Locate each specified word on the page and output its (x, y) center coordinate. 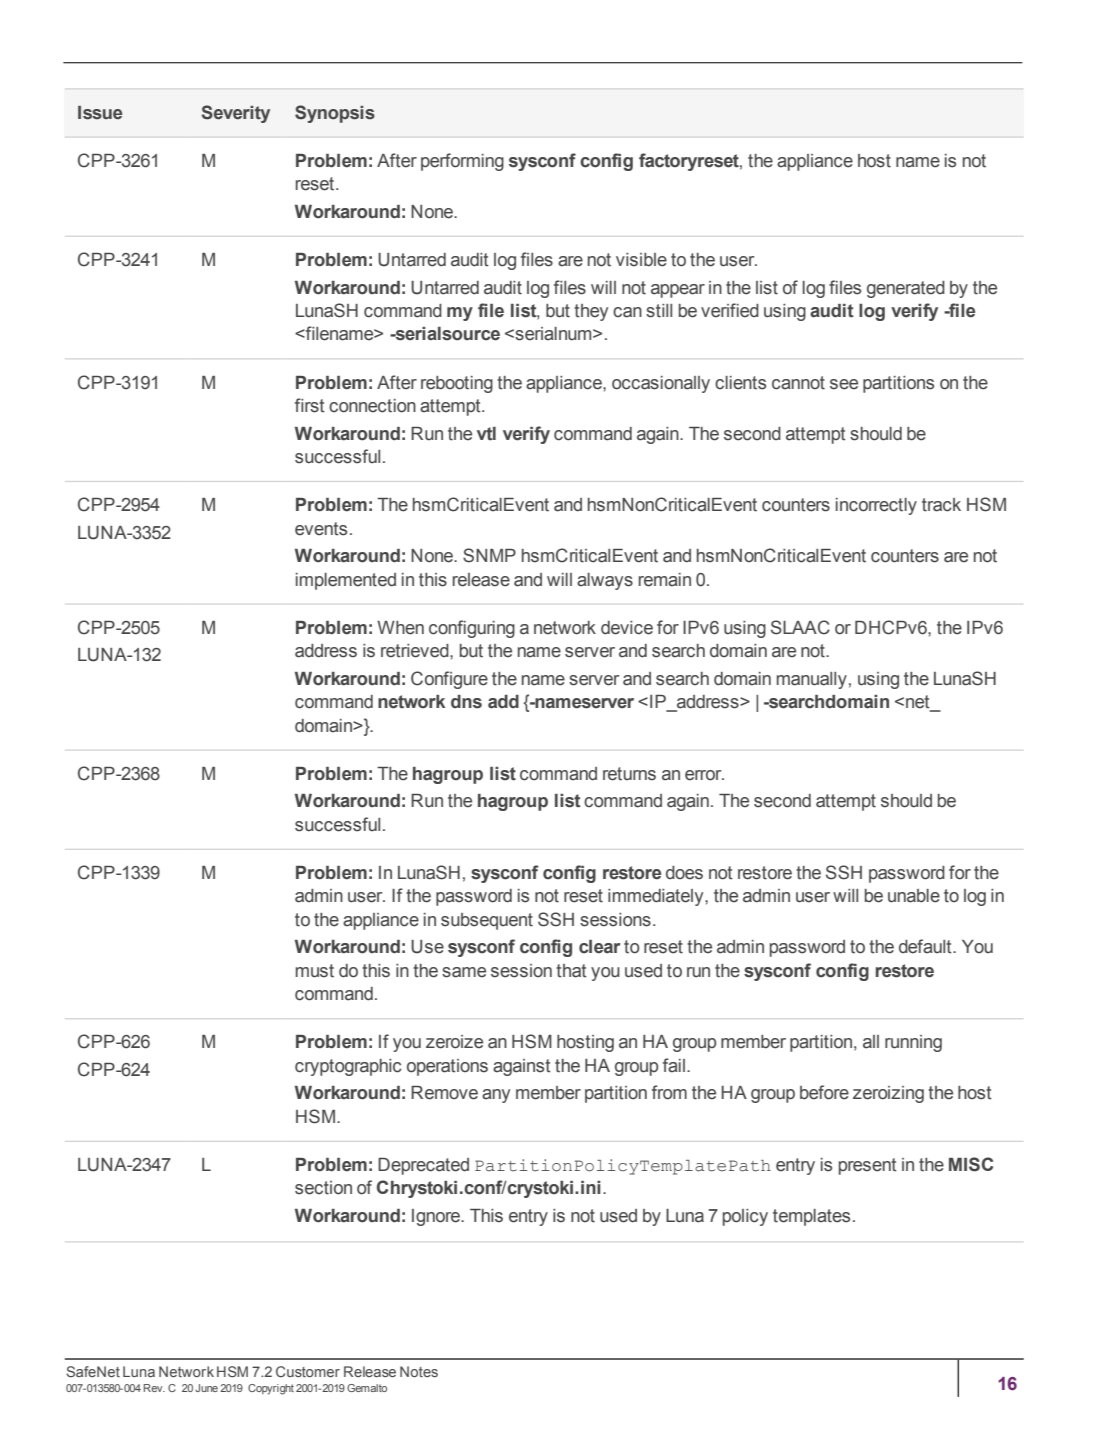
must (315, 971)
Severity (235, 114)
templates (811, 1217)
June (206, 1388)
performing (462, 162)
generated (906, 289)
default (926, 946)
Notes (419, 1371)
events (321, 529)
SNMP (489, 555)
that (571, 971)
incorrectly (876, 506)
